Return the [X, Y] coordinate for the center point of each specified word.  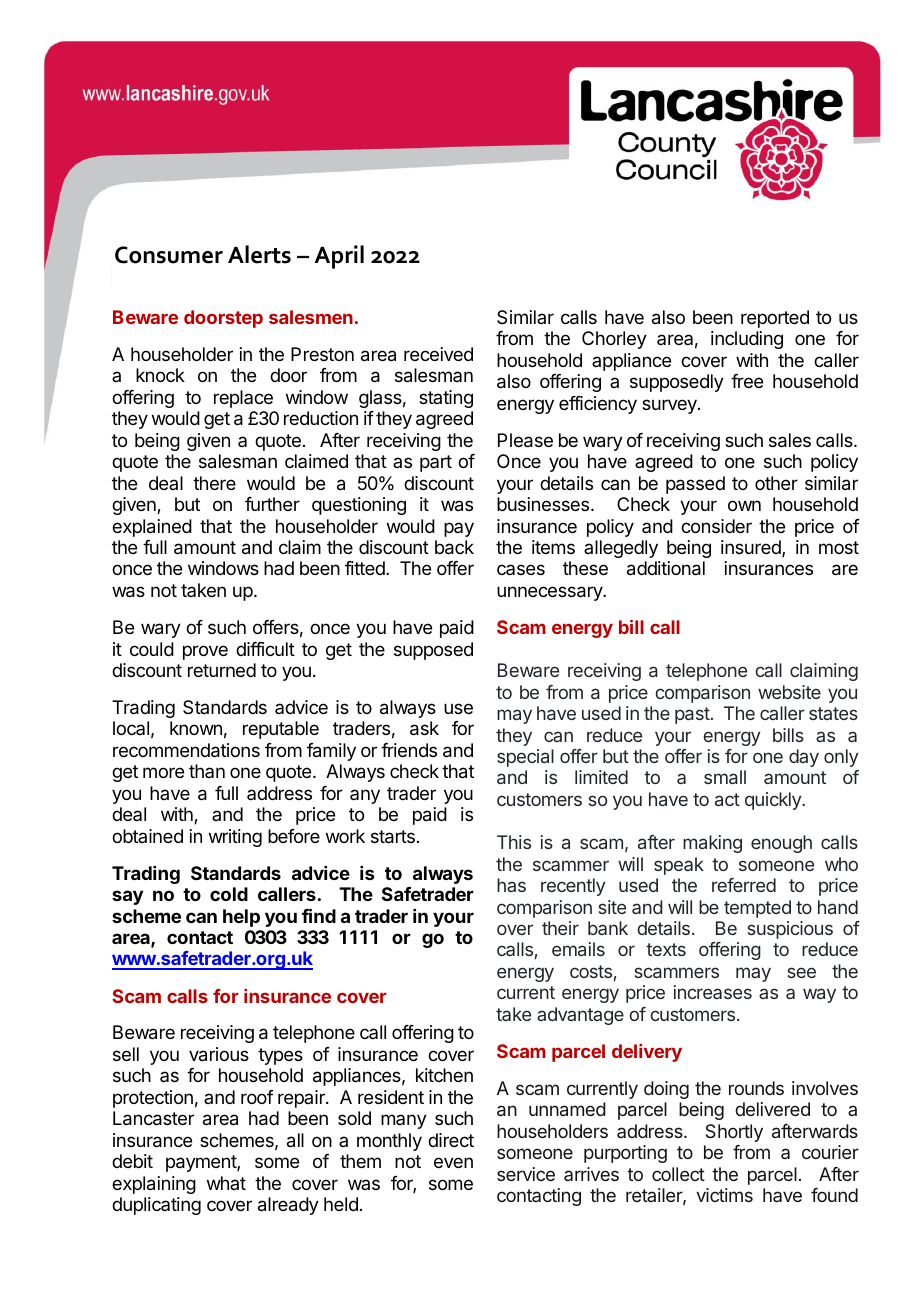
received [438, 354]
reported [775, 319]
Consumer [169, 255]
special [525, 758]
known [196, 728]
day [804, 758]
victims [724, 1195]
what [226, 1183]
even [453, 1162]
